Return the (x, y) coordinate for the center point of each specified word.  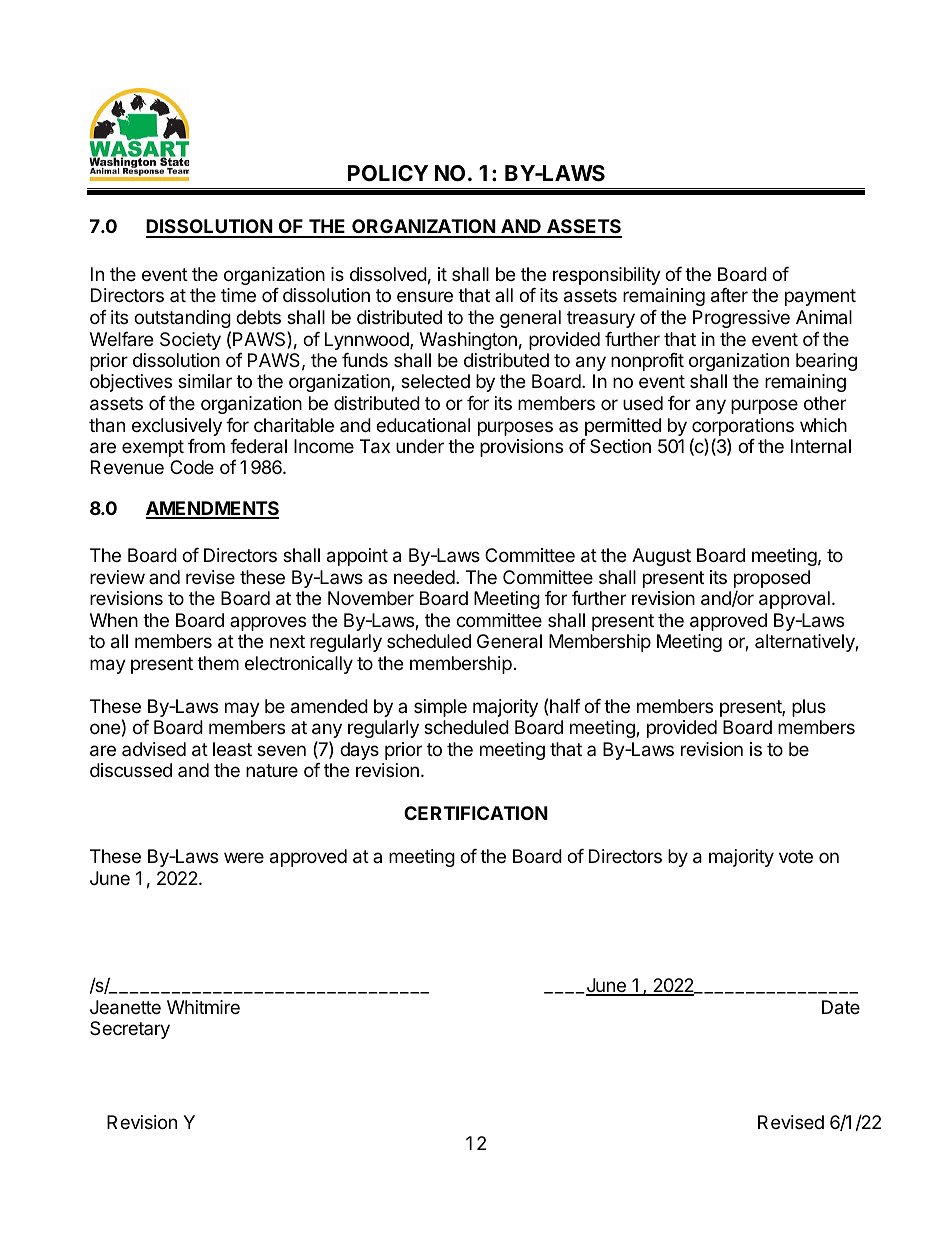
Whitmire (203, 1007)
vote (796, 856)
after (729, 295)
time (238, 295)
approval (794, 600)
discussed (131, 770)
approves (268, 623)
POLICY (388, 173)
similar (205, 381)
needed (424, 577)
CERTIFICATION (476, 813)
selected (435, 381)
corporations (743, 427)
